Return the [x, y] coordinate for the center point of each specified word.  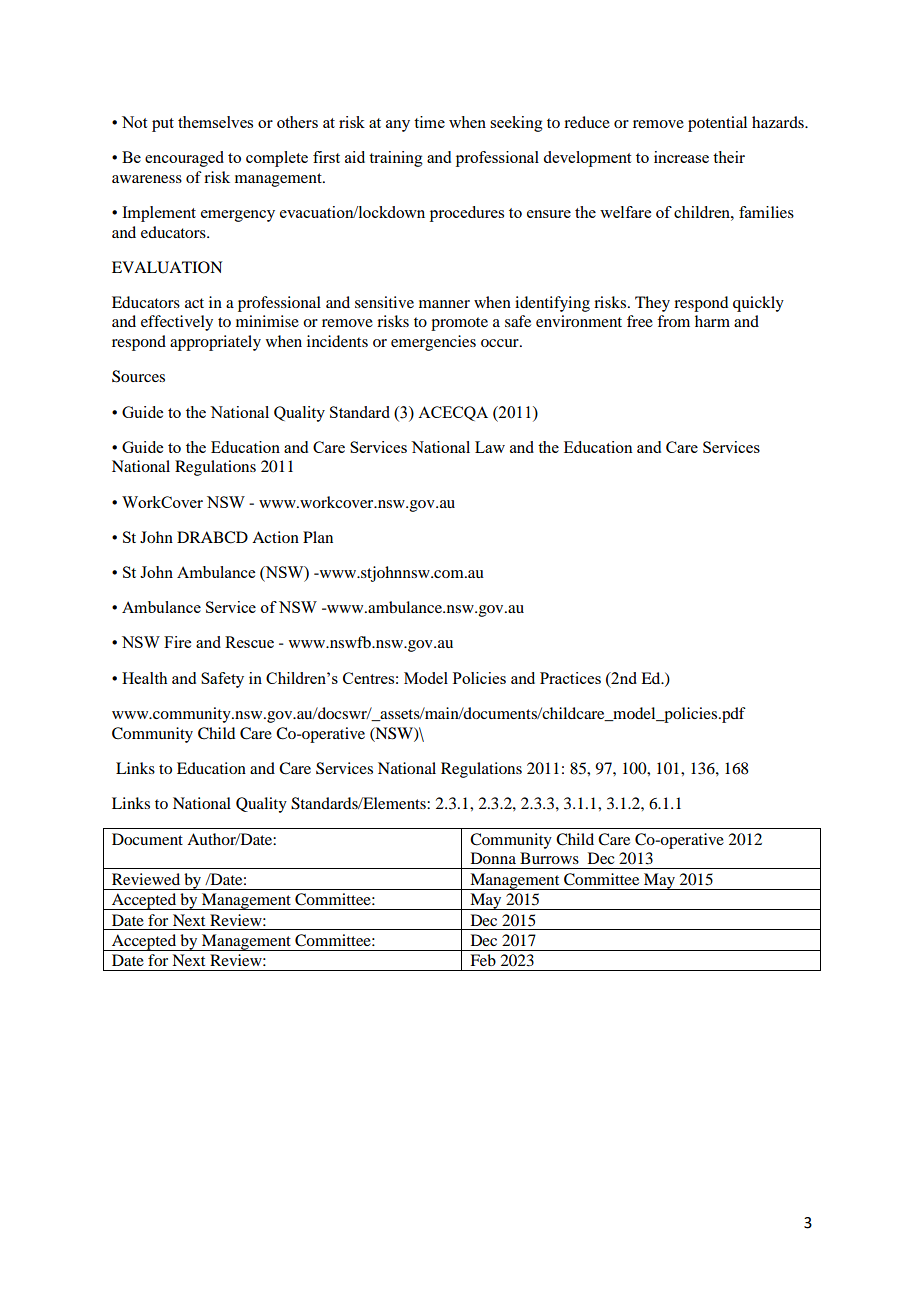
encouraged [184, 159]
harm [712, 321]
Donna [493, 858]
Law [490, 447]
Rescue [249, 642]
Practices [570, 678]
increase [681, 157]
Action [275, 537]
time [429, 122]
